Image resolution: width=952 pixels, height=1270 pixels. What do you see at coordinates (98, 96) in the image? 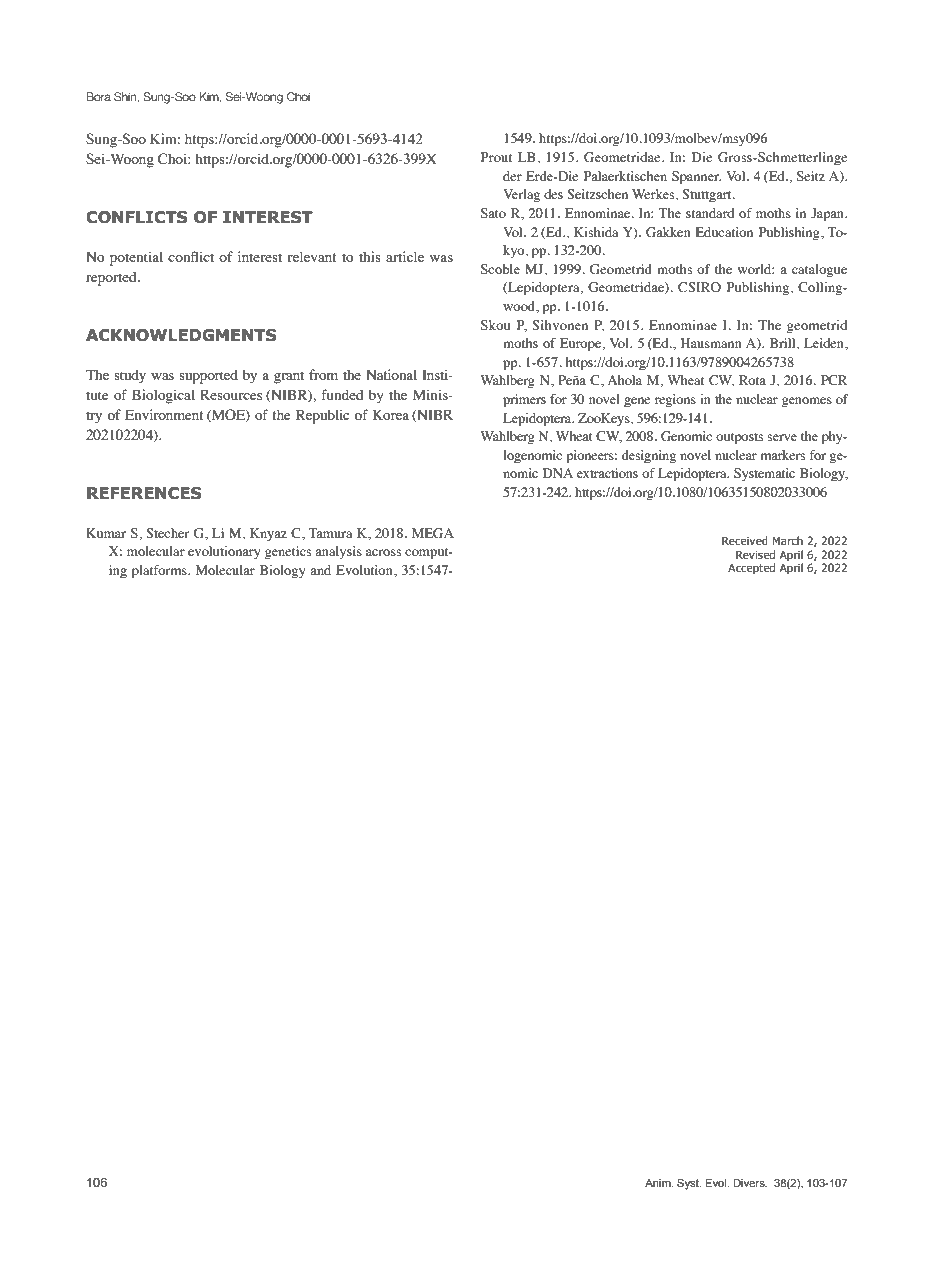
I see `Bora` at bounding box center [98, 96].
